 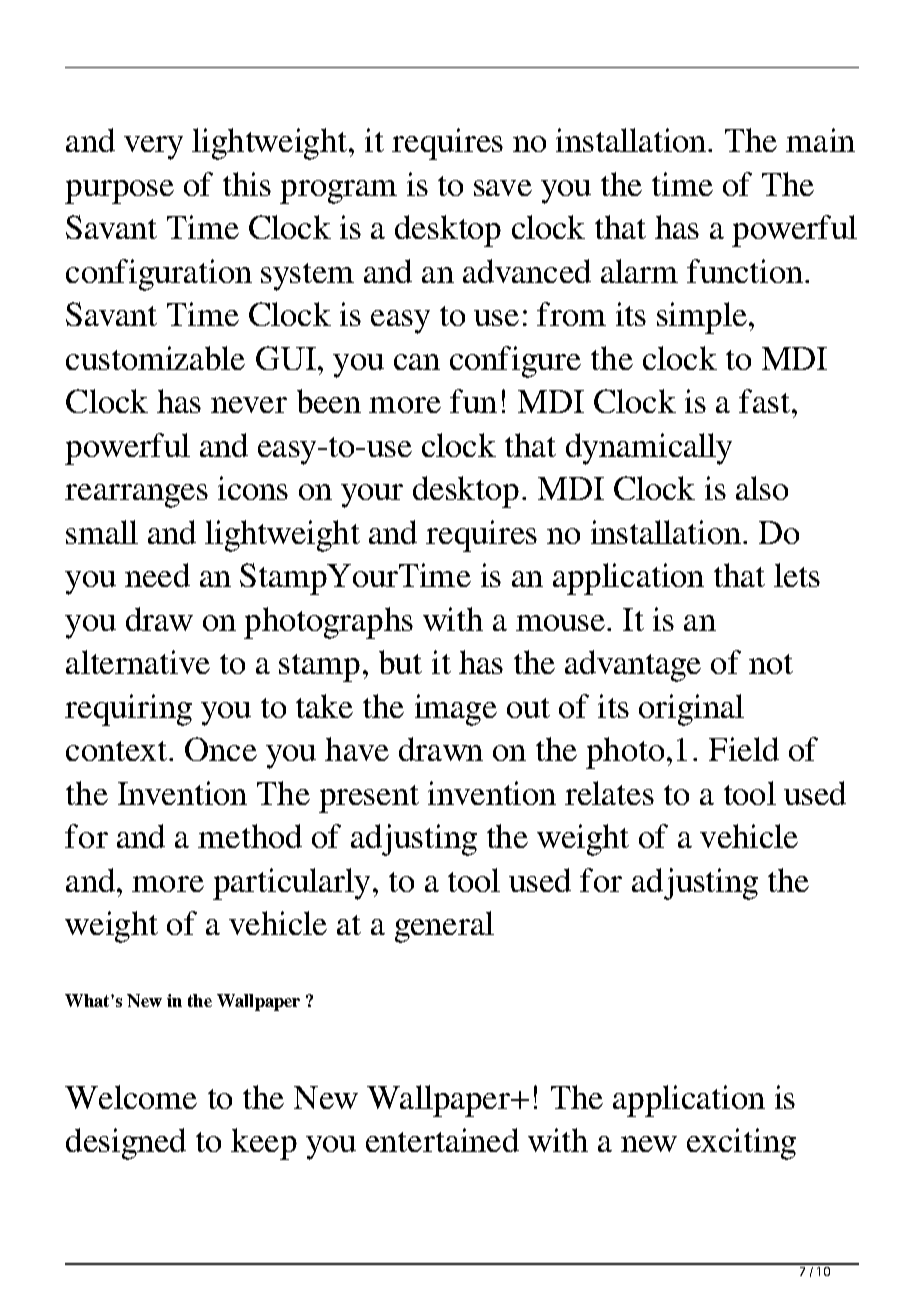 I want to click on very, so click(x=153, y=148).
